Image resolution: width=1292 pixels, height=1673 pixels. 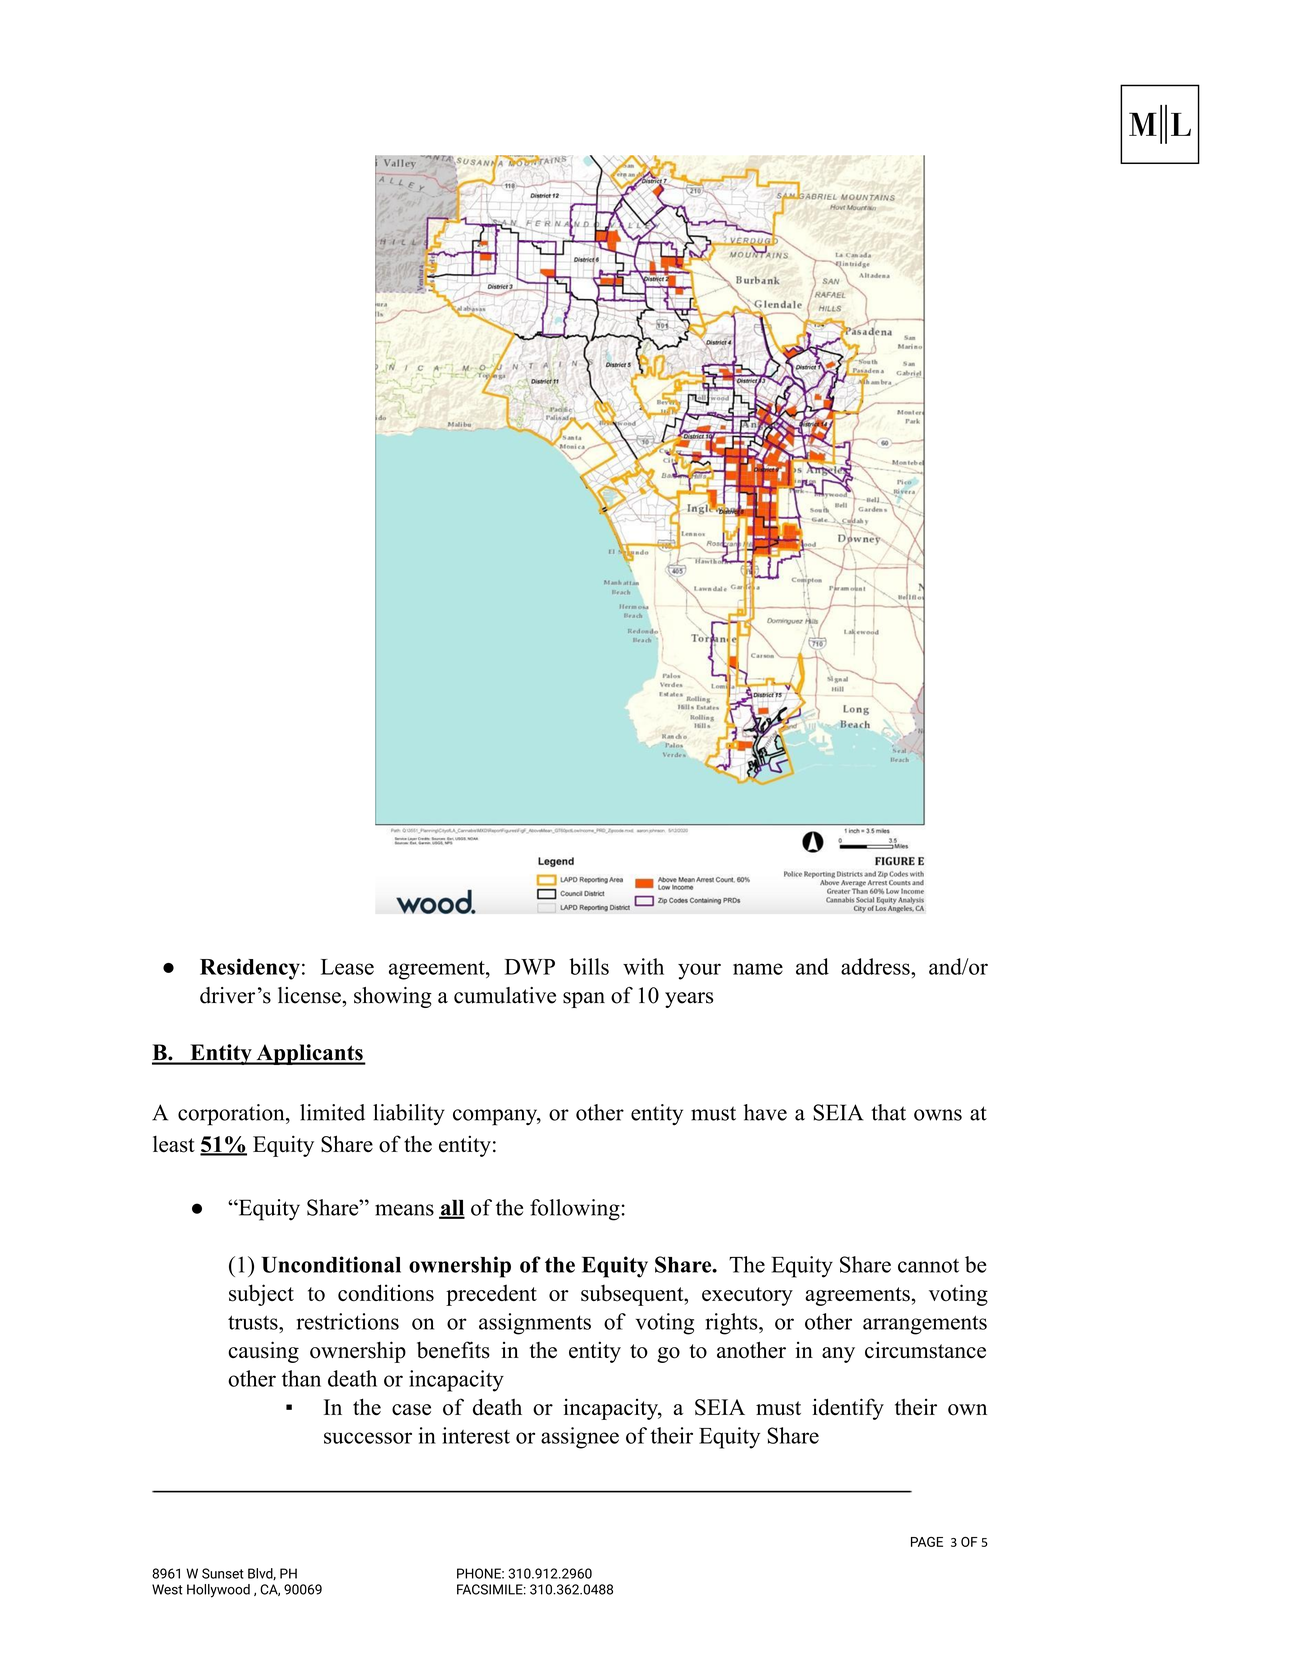 I want to click on assignments, so click(x=535, y=1324).
